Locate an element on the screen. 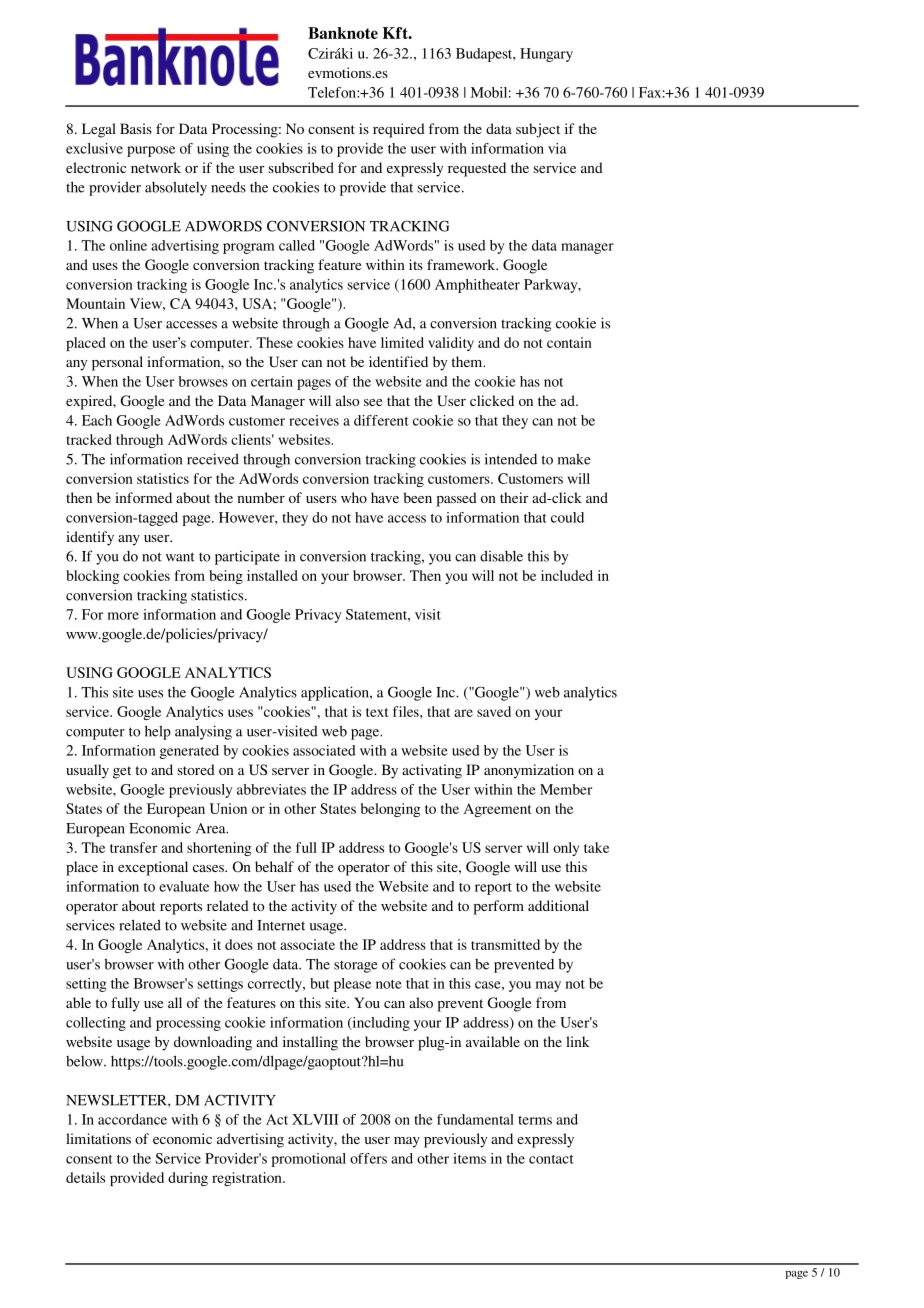 The image size is (924, 1308). receives is located at coordinates (314, 420).
